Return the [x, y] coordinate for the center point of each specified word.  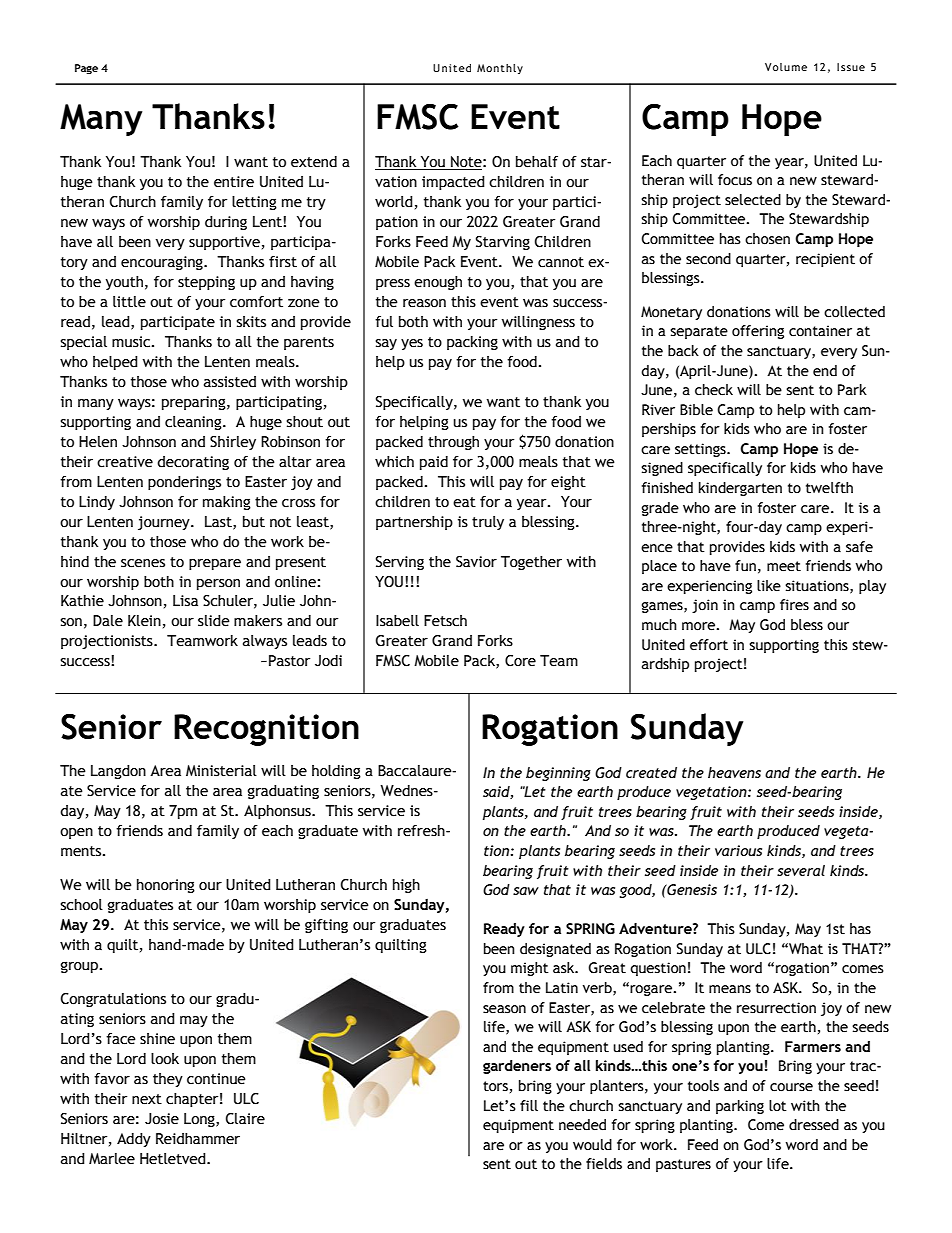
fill [529, 1105]
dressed [814, 1125]
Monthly [500, 69]
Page [86, 69]
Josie [162, 1119]
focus [735, 180]
